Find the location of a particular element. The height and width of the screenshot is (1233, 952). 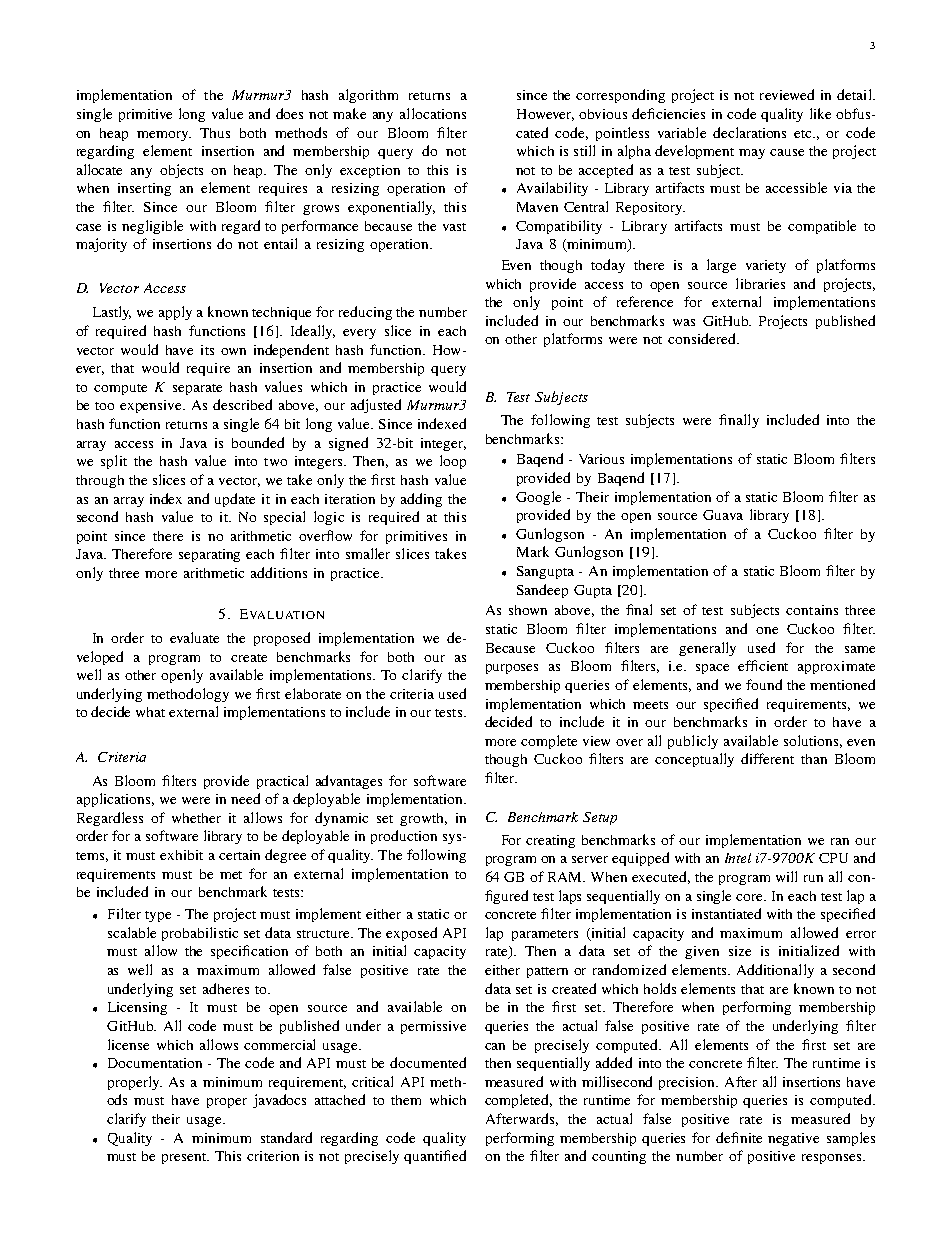

declarations is located at coordinates (749, 132).
